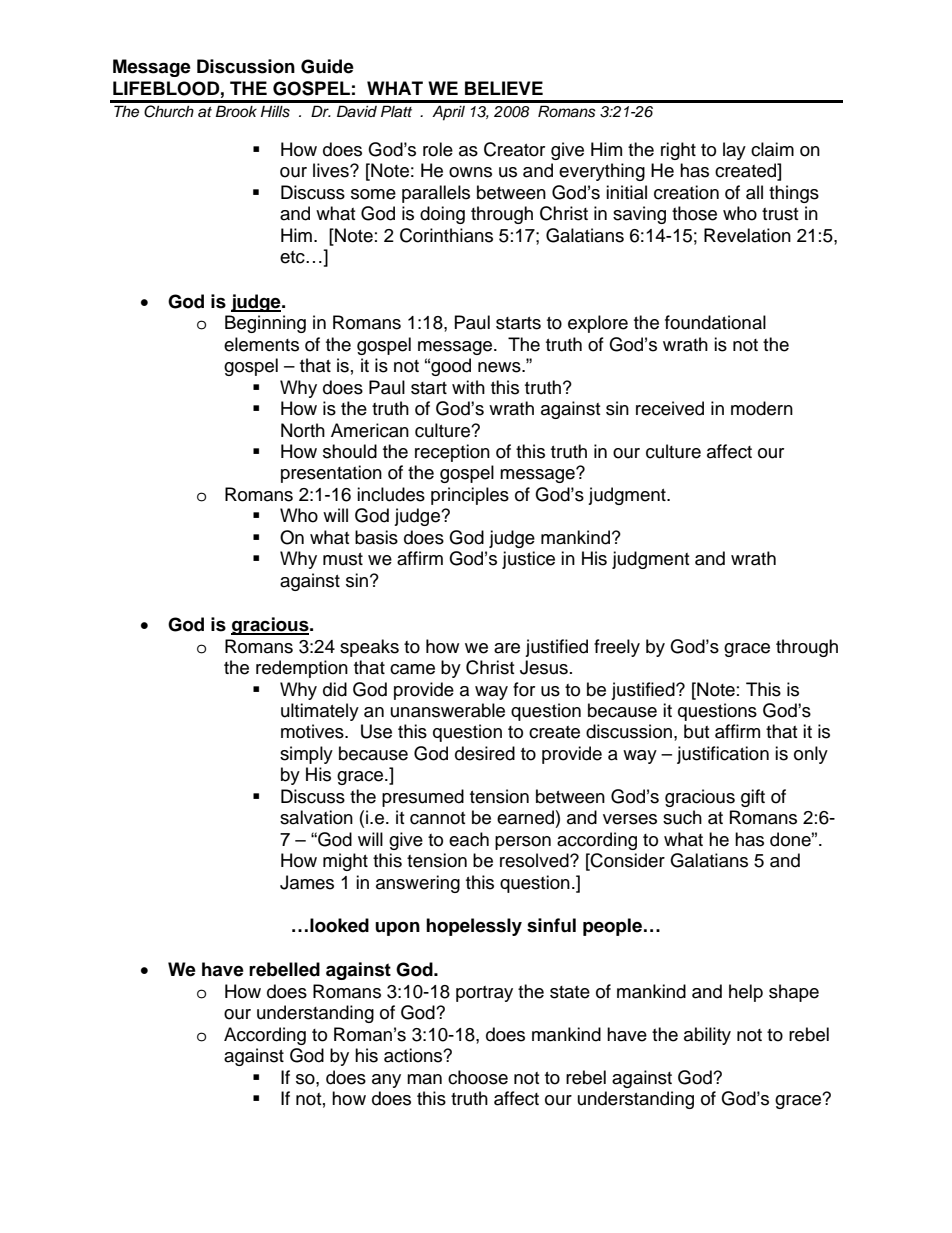 This page has width=952, height=1233. I want to click on foundational, so click(715, 322).
